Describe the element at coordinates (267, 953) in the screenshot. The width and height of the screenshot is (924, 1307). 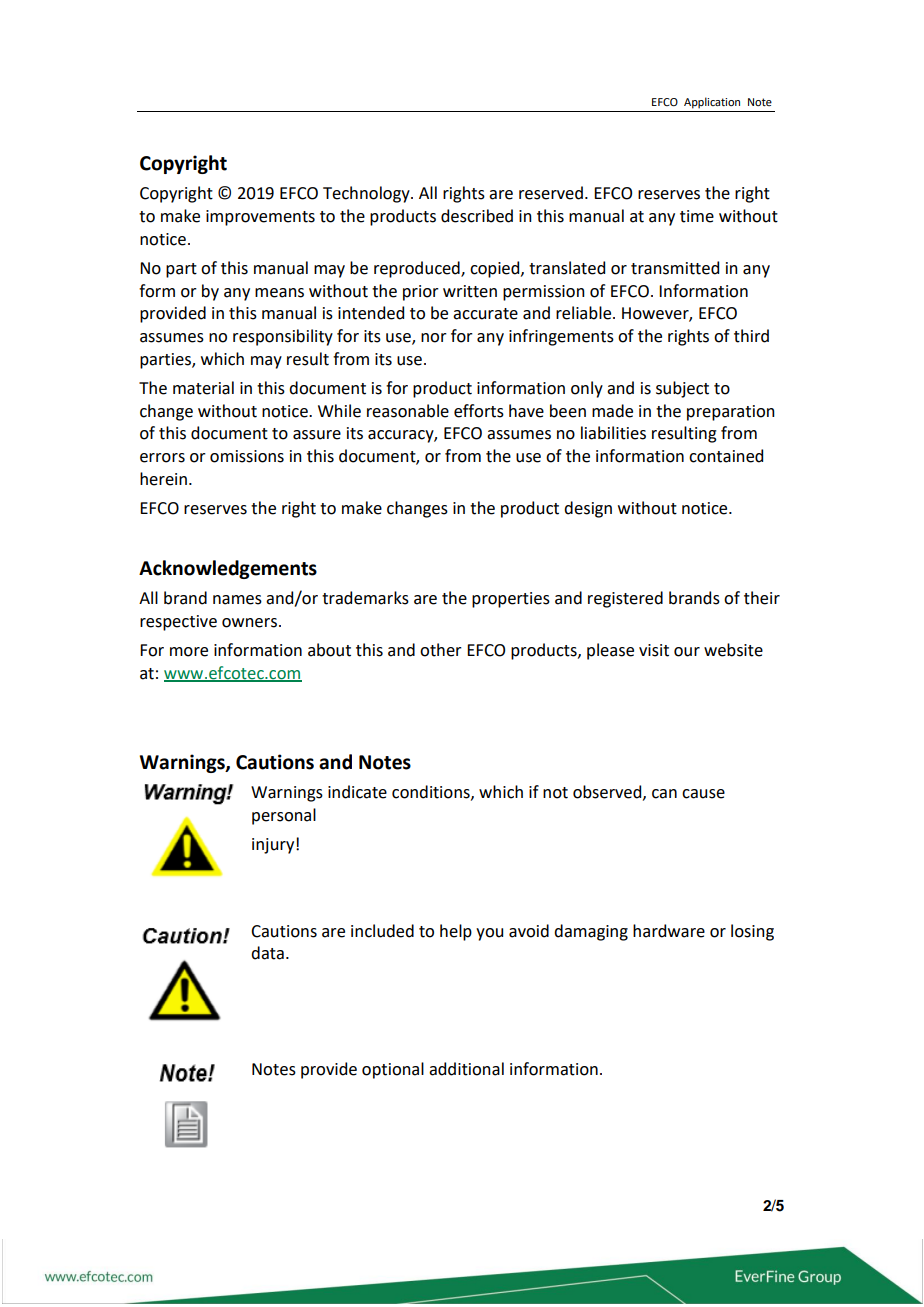
I see `data` at that location.
